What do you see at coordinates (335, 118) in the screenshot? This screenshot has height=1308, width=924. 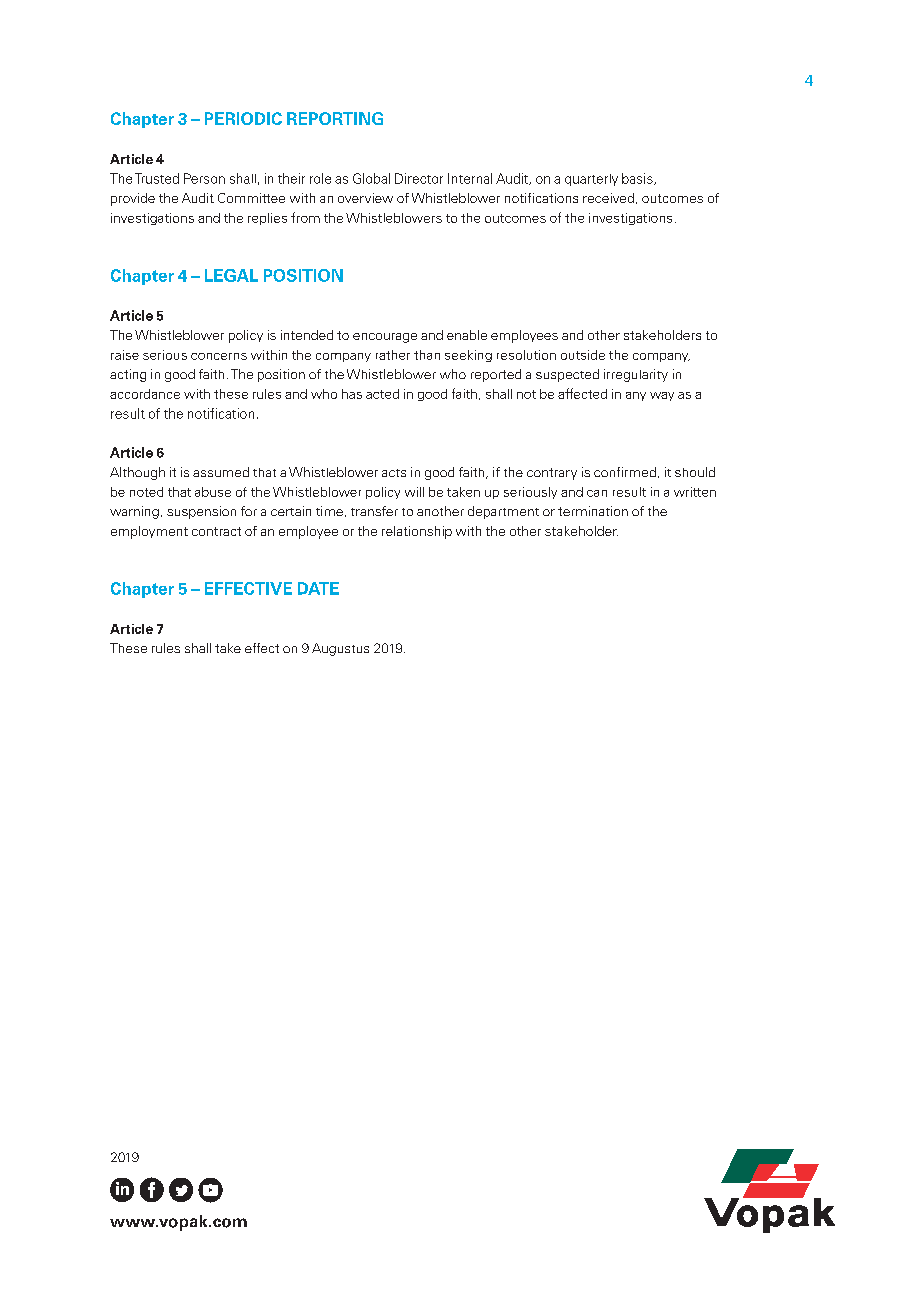 I see `REPORTING` at bounding box center [335, 118].
